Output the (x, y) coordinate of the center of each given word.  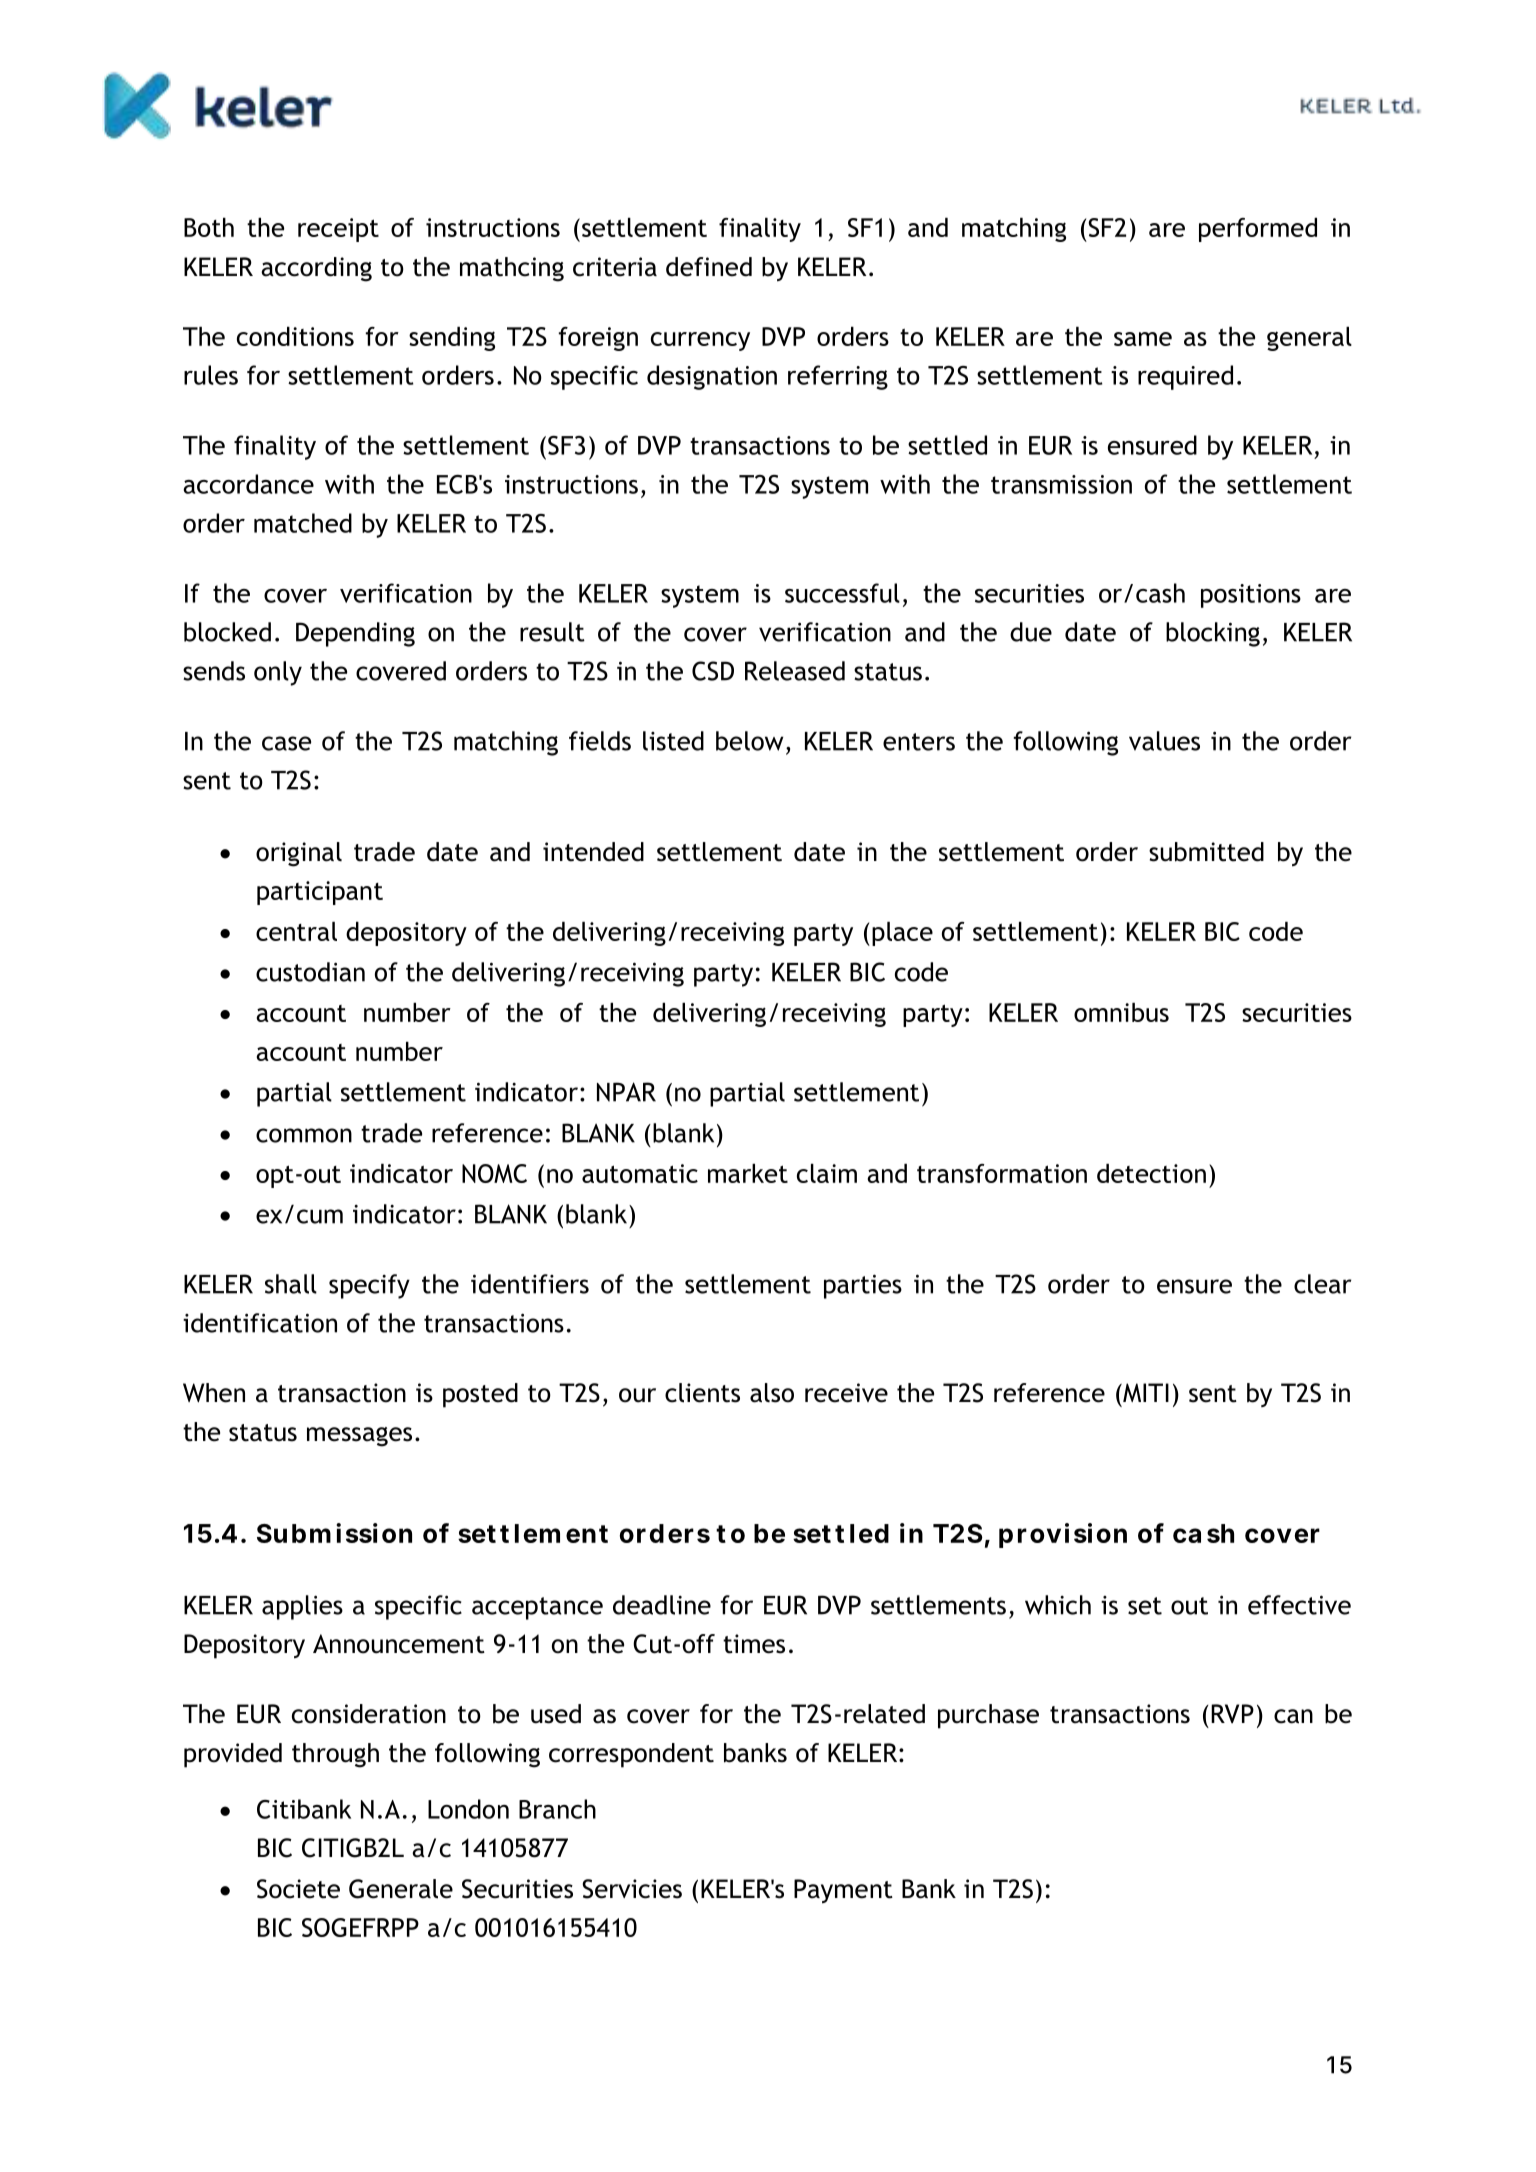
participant (320, 893)
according (316, 269)
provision (1063, 1535)
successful (842, 593)
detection (1151, 1173)
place (902, 934)
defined (709, 267)
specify (369, 1286)
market (748, 1173)
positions (1251, 596)
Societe (298, 1889)
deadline (662, 1605)
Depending (355, 634)
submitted (1206, 852)
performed (1258, 230)
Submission (334, 1533)
